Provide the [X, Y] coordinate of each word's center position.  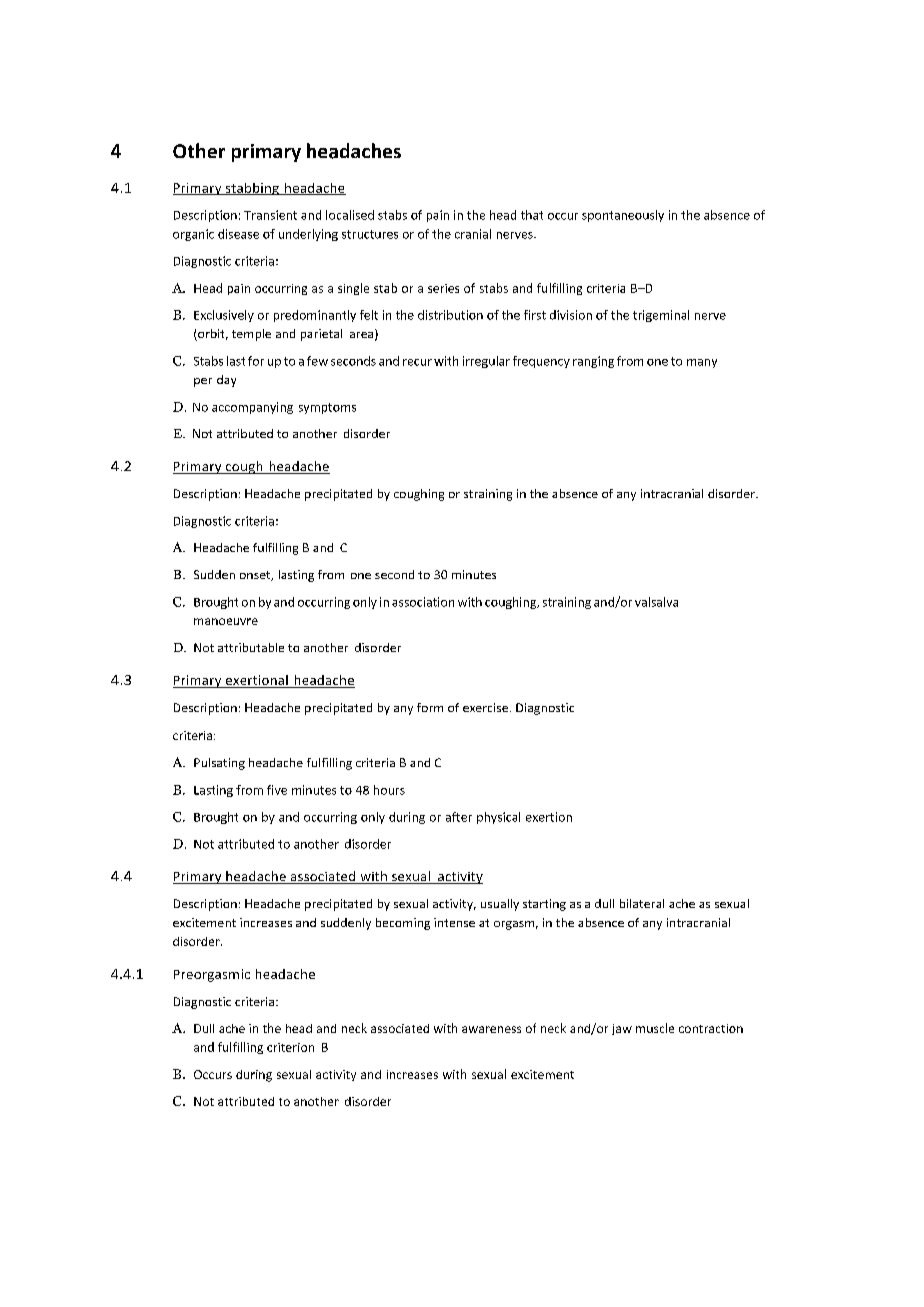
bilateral [642, 903]
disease [238, 234]
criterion [290, 1047]
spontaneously [623, 216]
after [459, 817]
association [423, 602]
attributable [251, 647]
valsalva [656, 602]
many [702, 363]
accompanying [252, 408]
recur [417, 362]
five [277, 790]
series [443, 288]
